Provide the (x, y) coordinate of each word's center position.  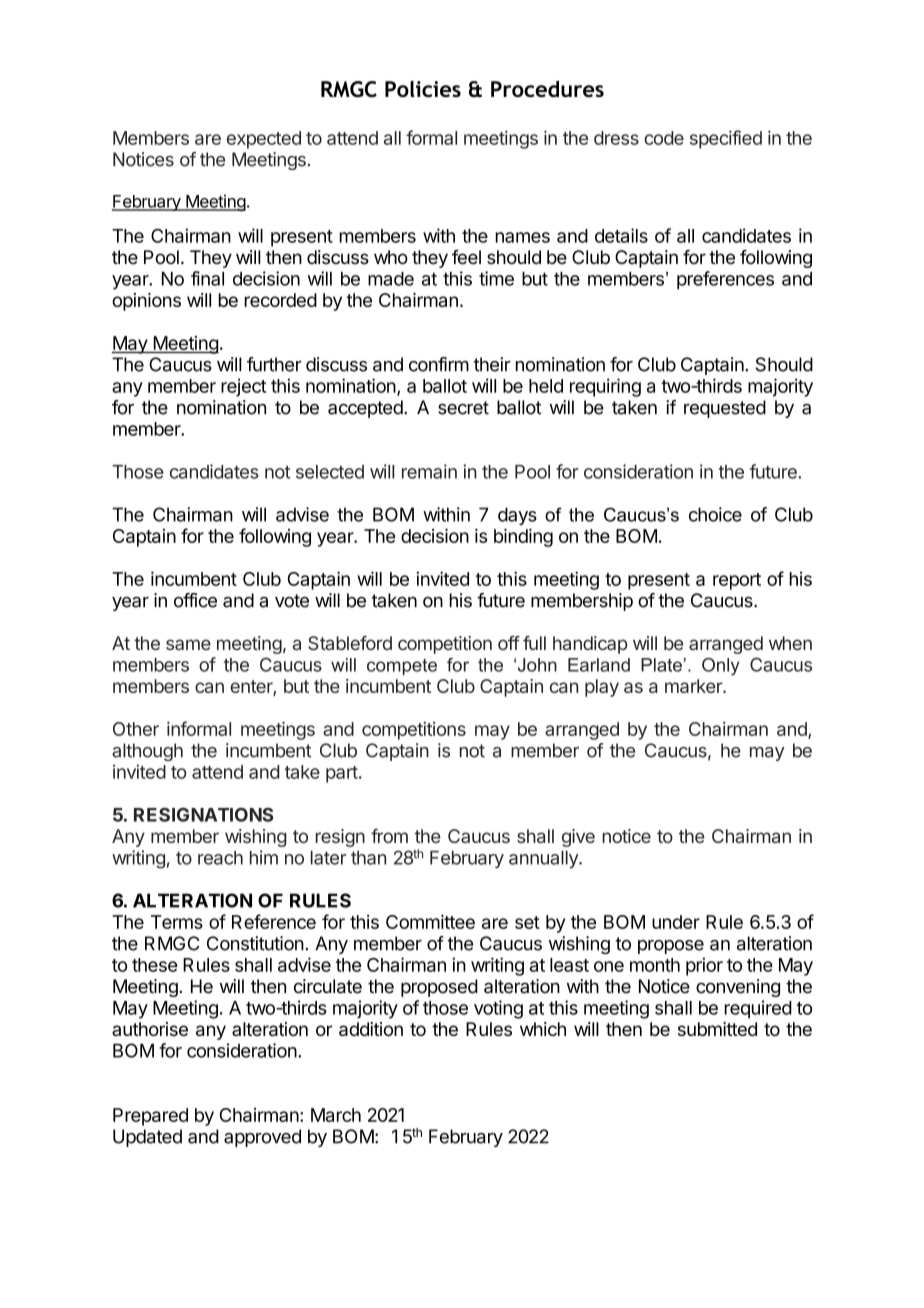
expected (264, 140)
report (737, 581)
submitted (717, 1029)
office (195, 600)
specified (726, 139)
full (534, 643)
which (543, 1029)
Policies (423, 89)
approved (262, 1138)
